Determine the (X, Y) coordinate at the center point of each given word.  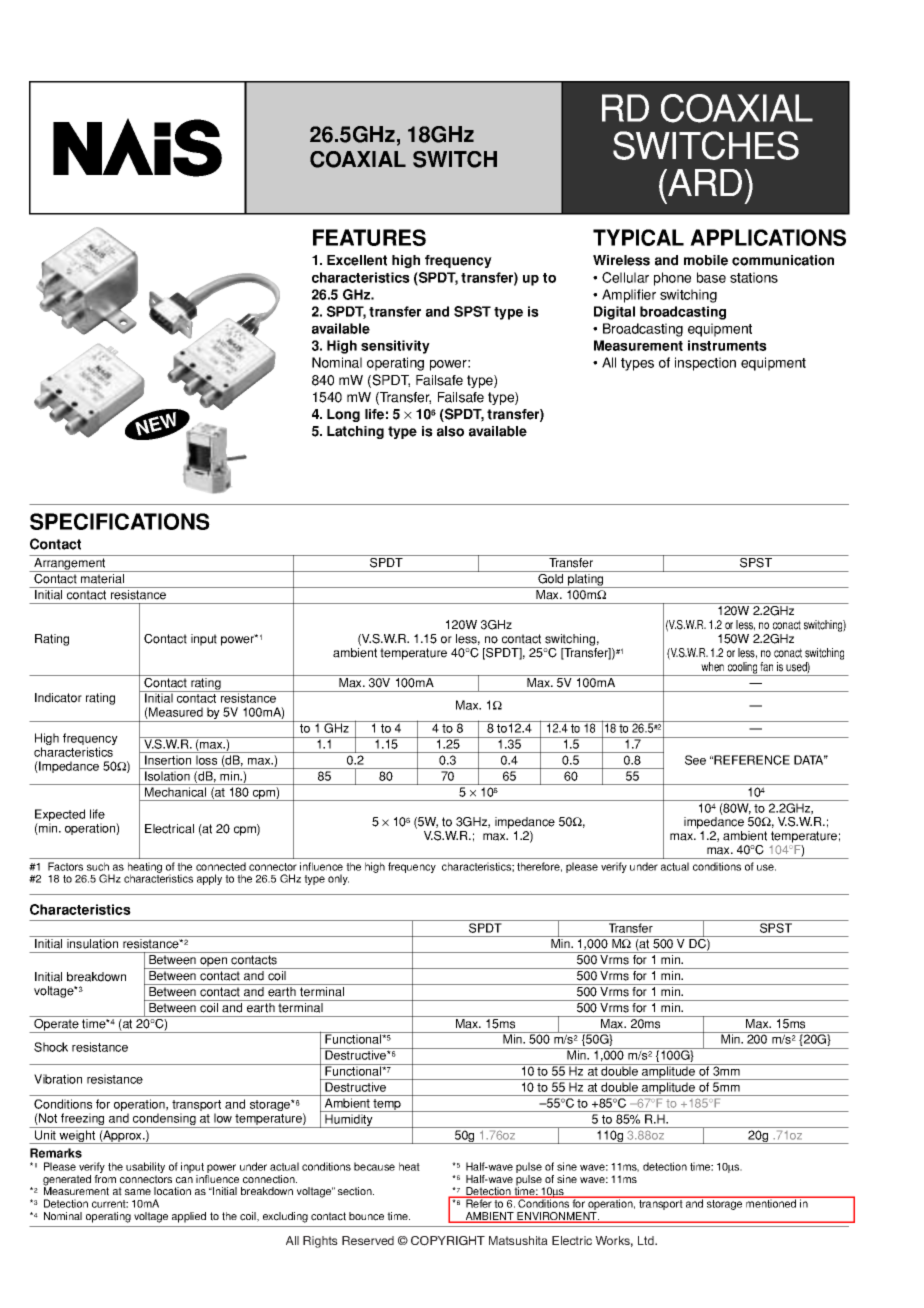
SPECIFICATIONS (120, 521)
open (214, 963)
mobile (706, 260)
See (695, 760)
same (138, 1192)
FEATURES (369, 237)
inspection (705, 364)
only (338, 879)
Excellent (357, 260)
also (450, 431)
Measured (175, 713)
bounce (366, 1216)
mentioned (771, 1203)
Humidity (349, 1121)
